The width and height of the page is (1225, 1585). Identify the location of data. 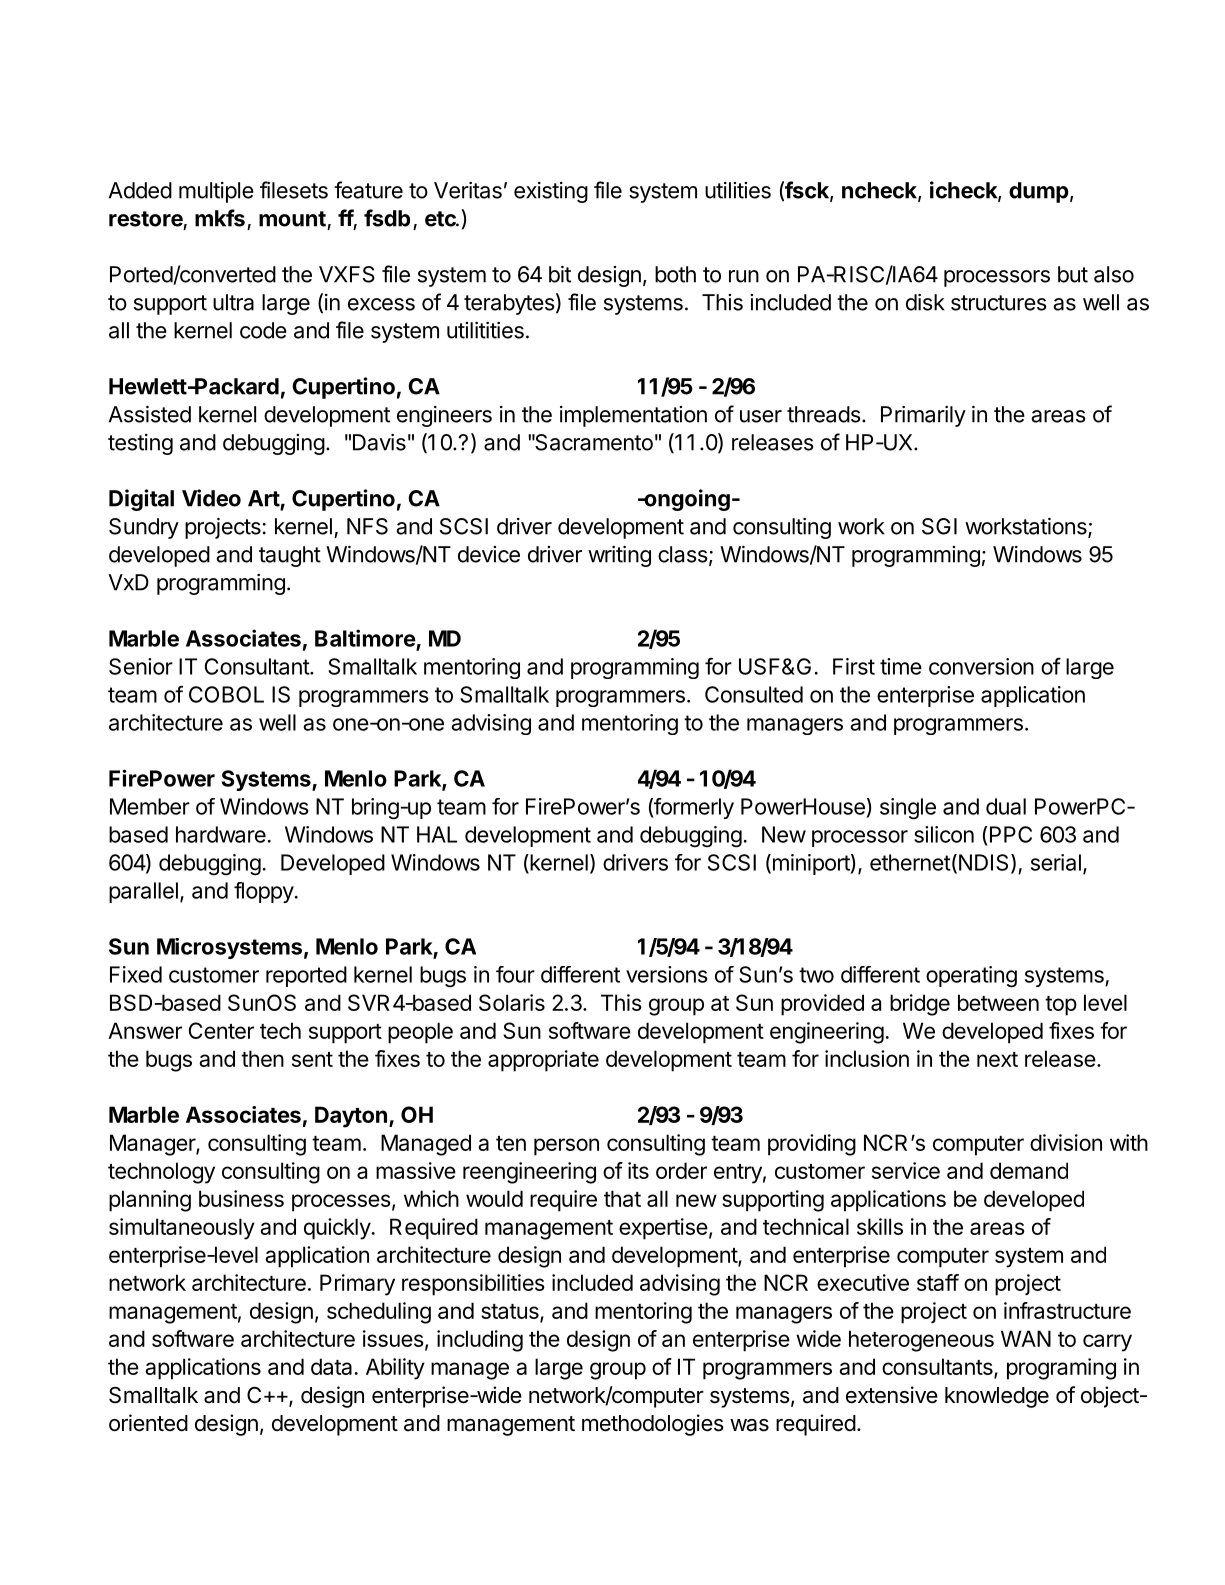
(331, 1366).
